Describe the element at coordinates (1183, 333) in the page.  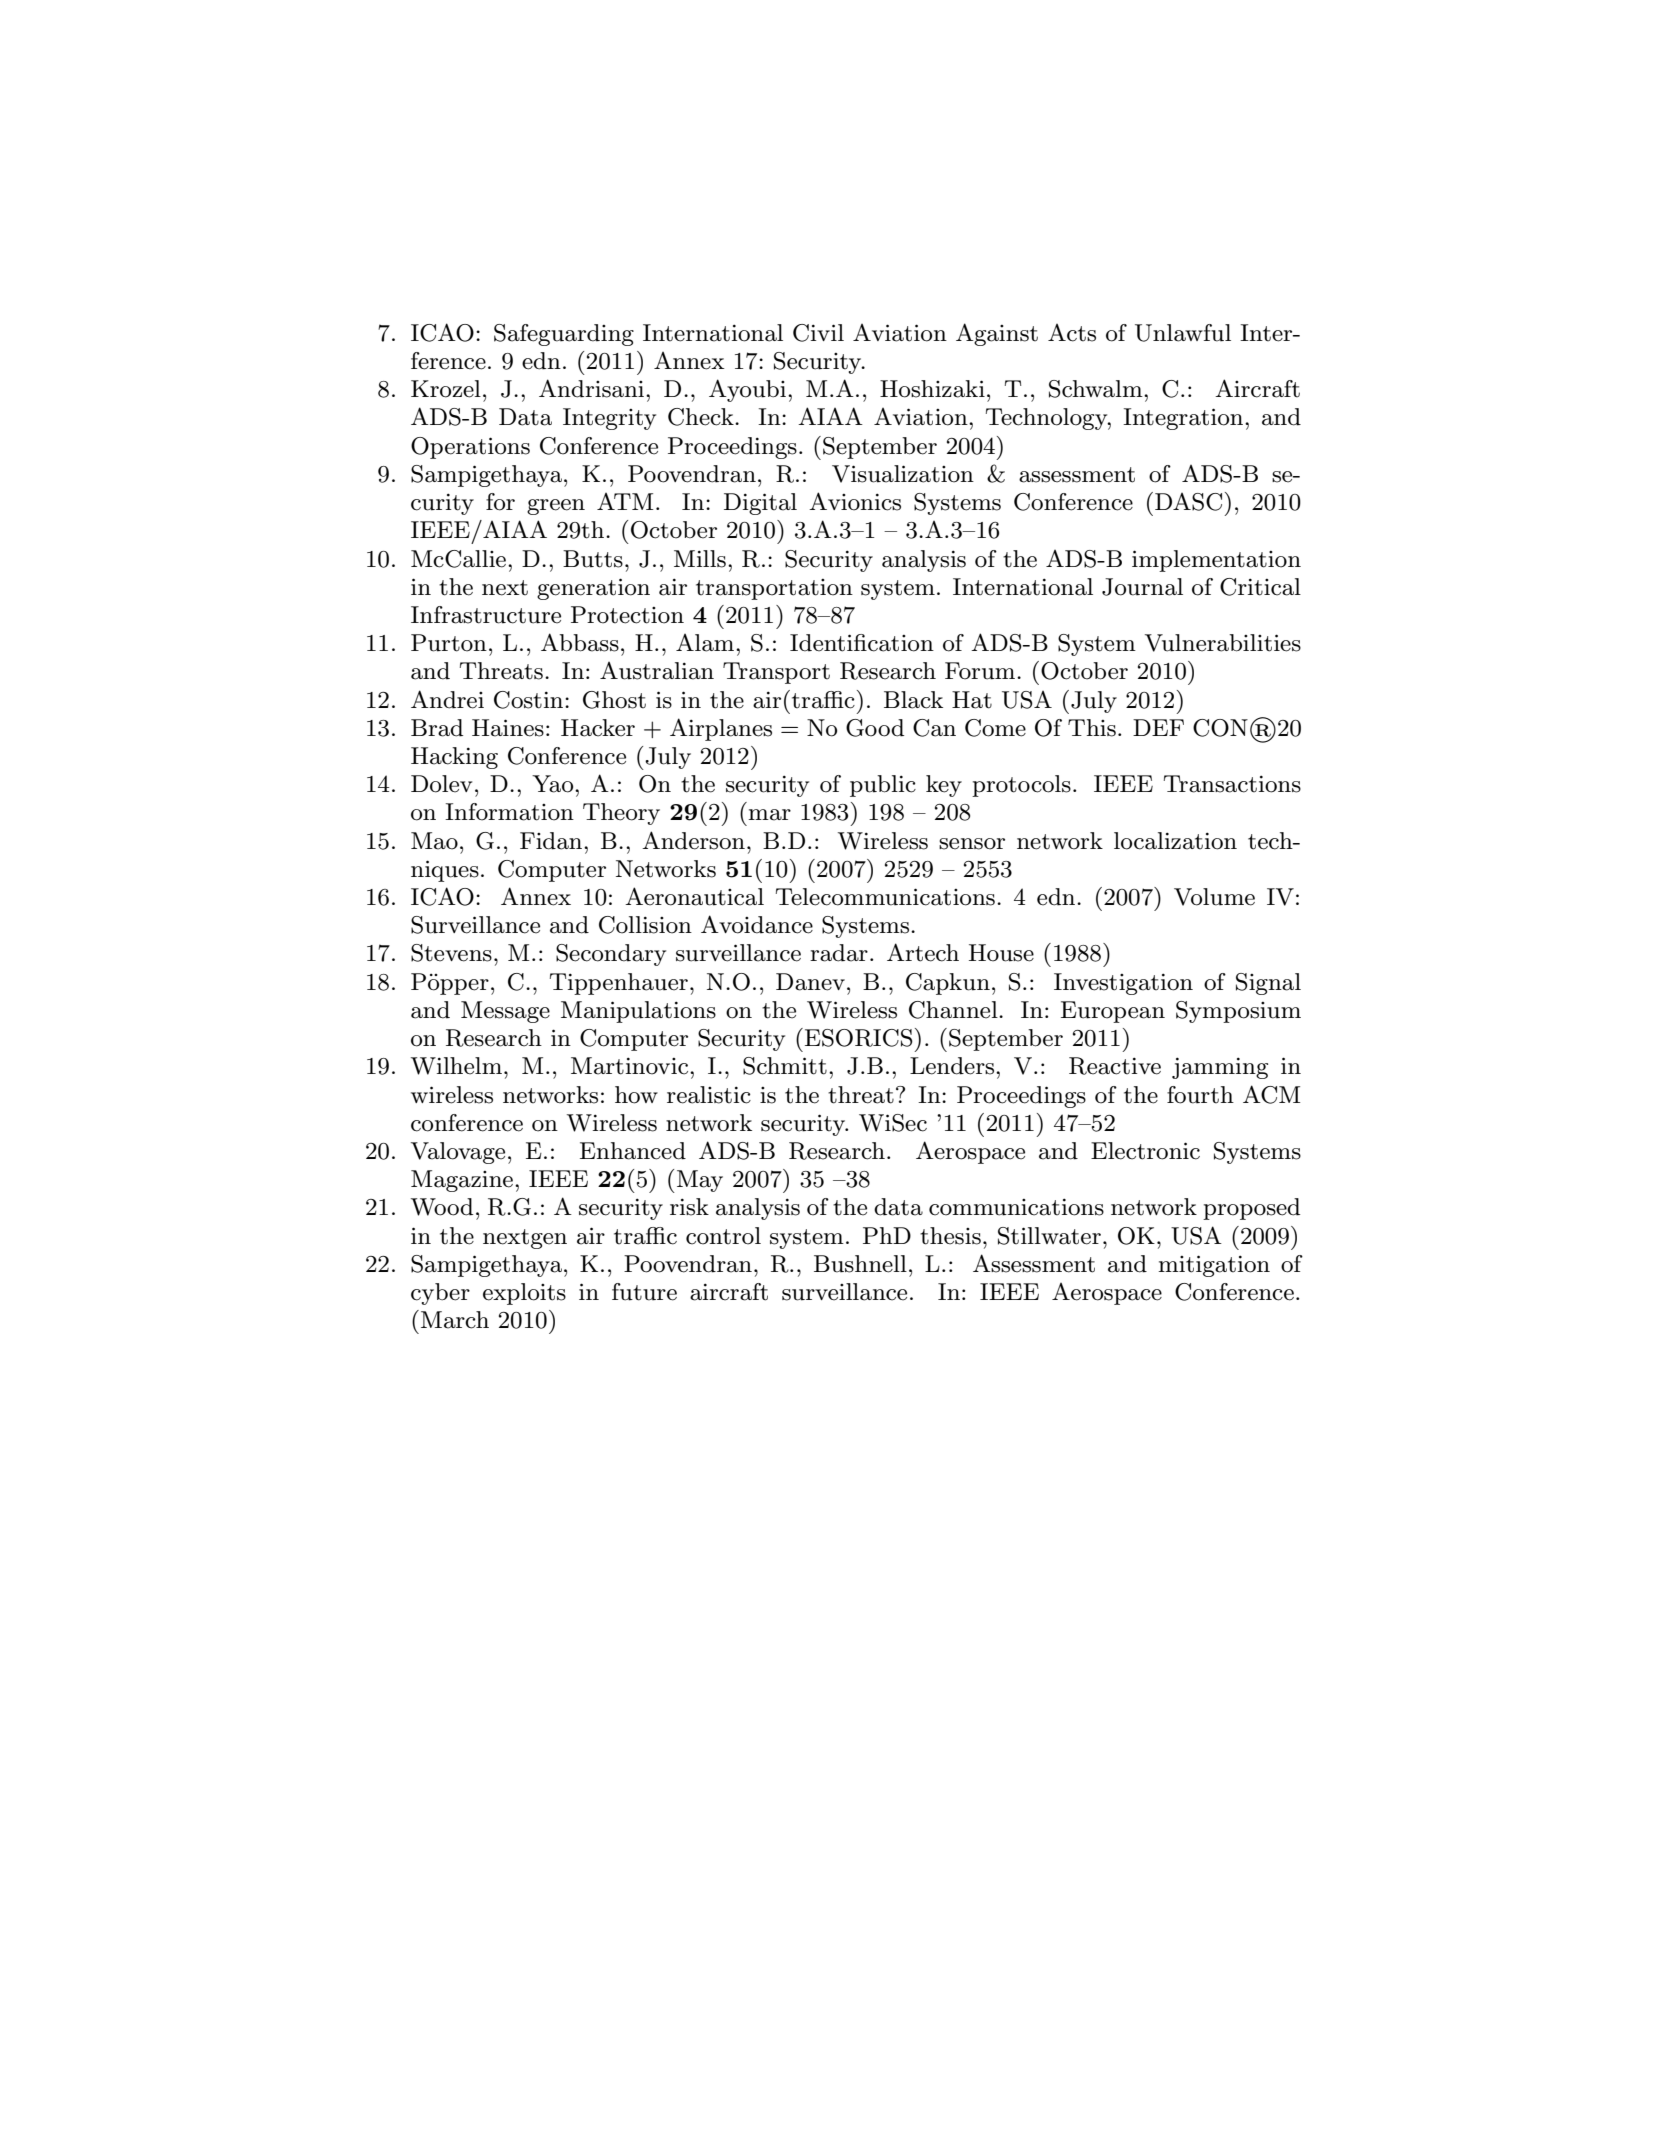
I see `Unlawful` at that location.
